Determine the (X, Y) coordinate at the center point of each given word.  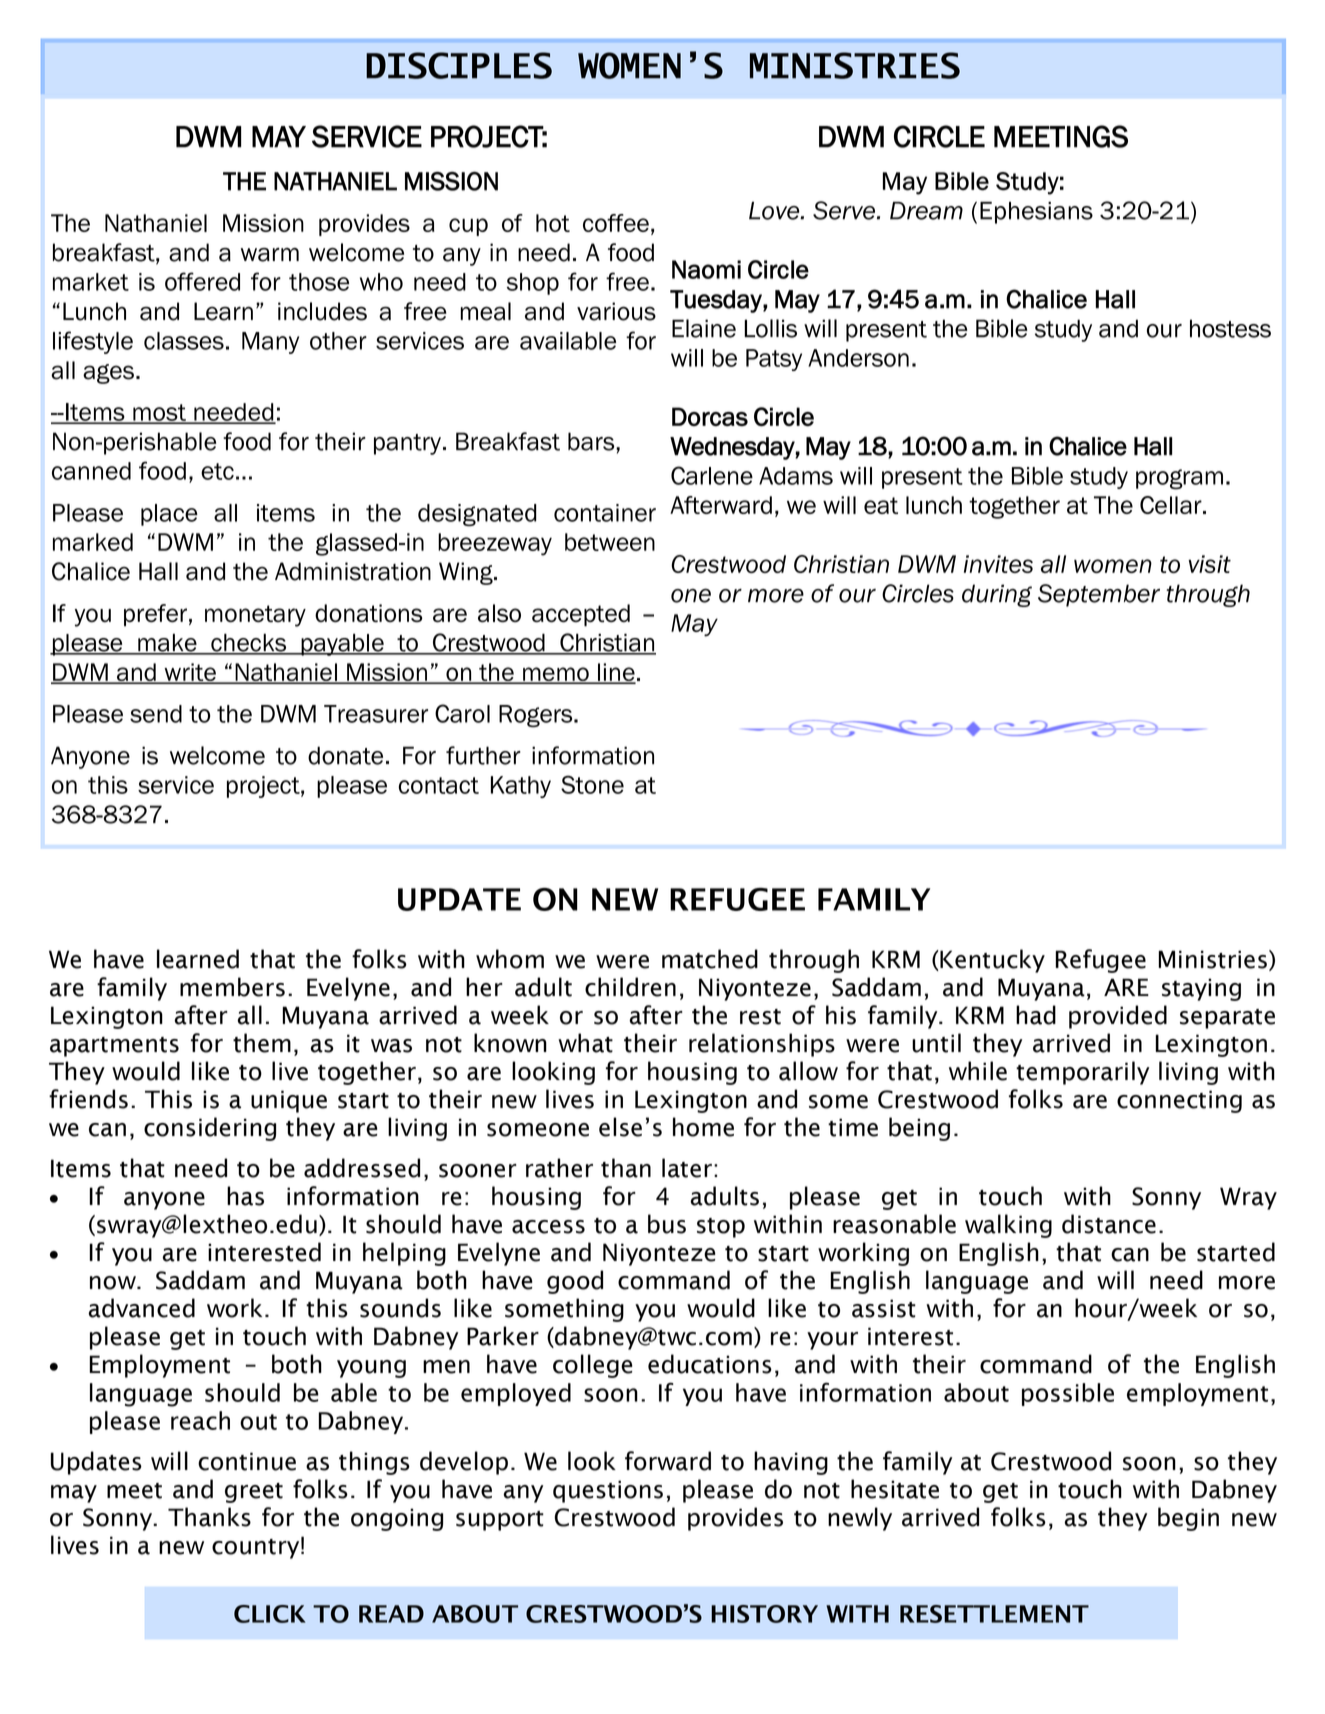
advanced (141, 1308)
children (630, 987)
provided (1118, 1017)
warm (270, 255)
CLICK (270, 1614)
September (1099, 595)
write (190, 673)
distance (1109, 1224)
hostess (1230, 328)
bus (667, 1224)
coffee (616, 223)
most (159, 413)
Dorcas (710, 416)
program (1179, 479)
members (232, 987)
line (616, 673)
